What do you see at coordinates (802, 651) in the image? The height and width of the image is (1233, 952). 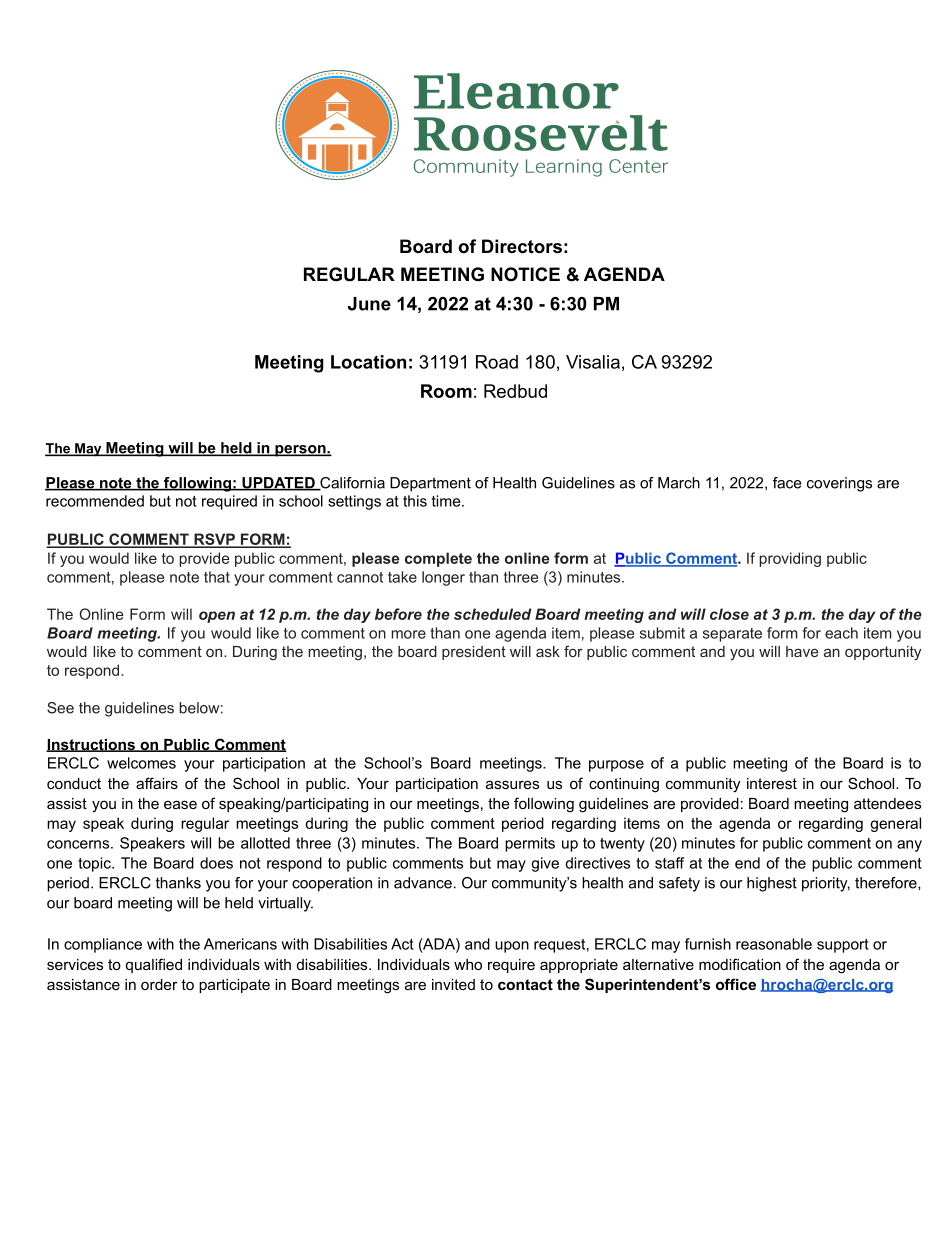 I see `have` at bounding box center [802, 651].
